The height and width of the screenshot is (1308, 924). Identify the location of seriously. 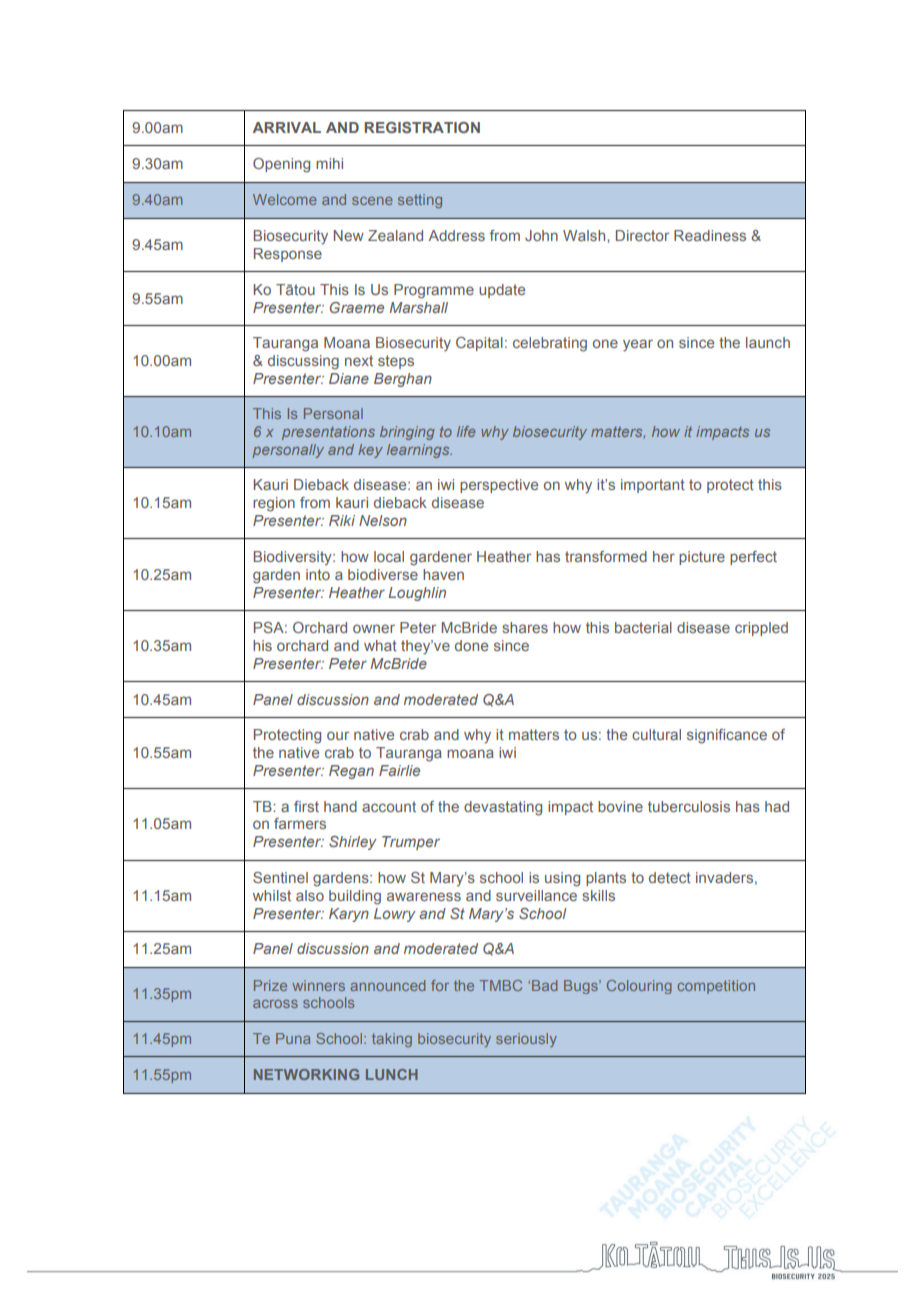
(526, 1040).
